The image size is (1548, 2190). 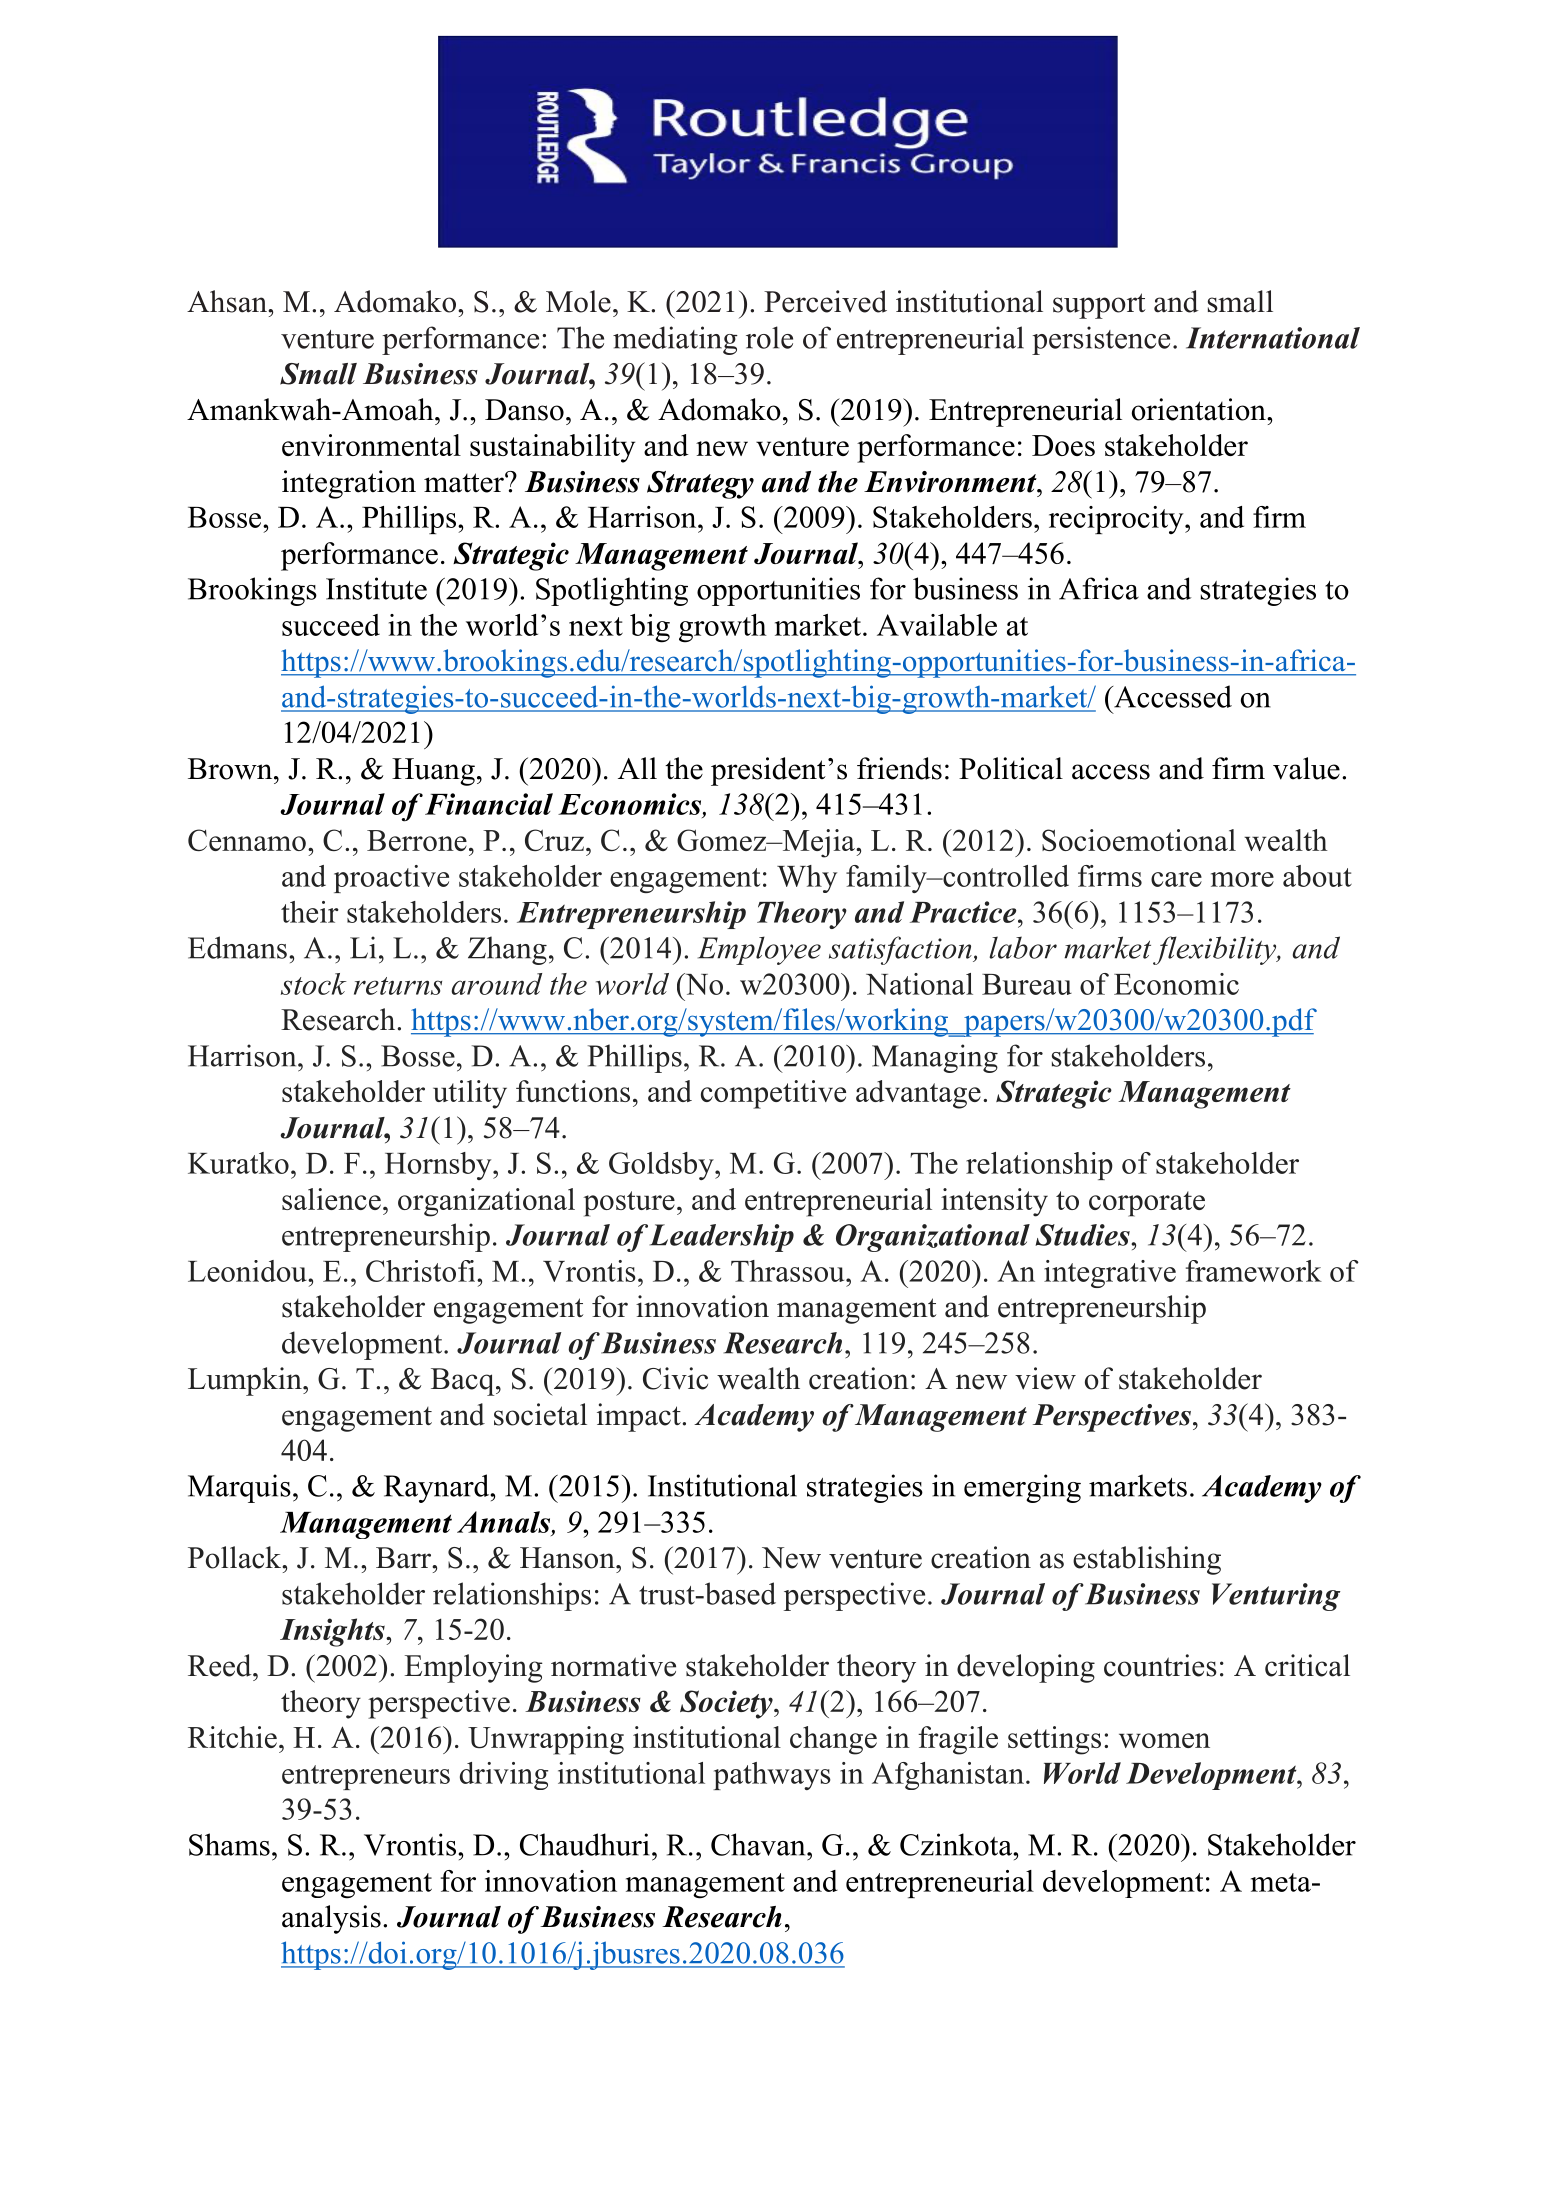 I want to click on proactive, so click(x=391, y=879).
